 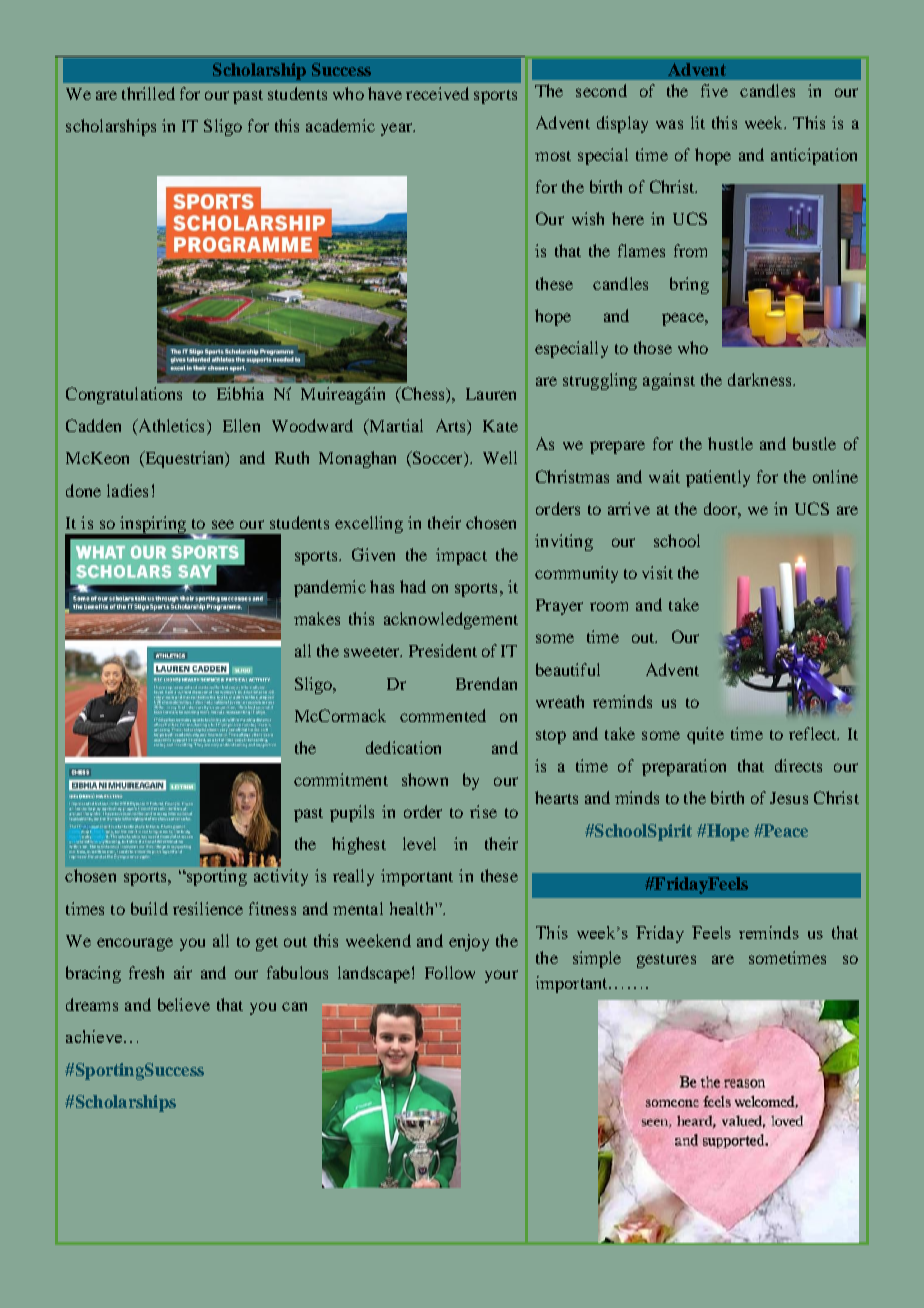 I want to click on received, so click(x=437, y=93).
